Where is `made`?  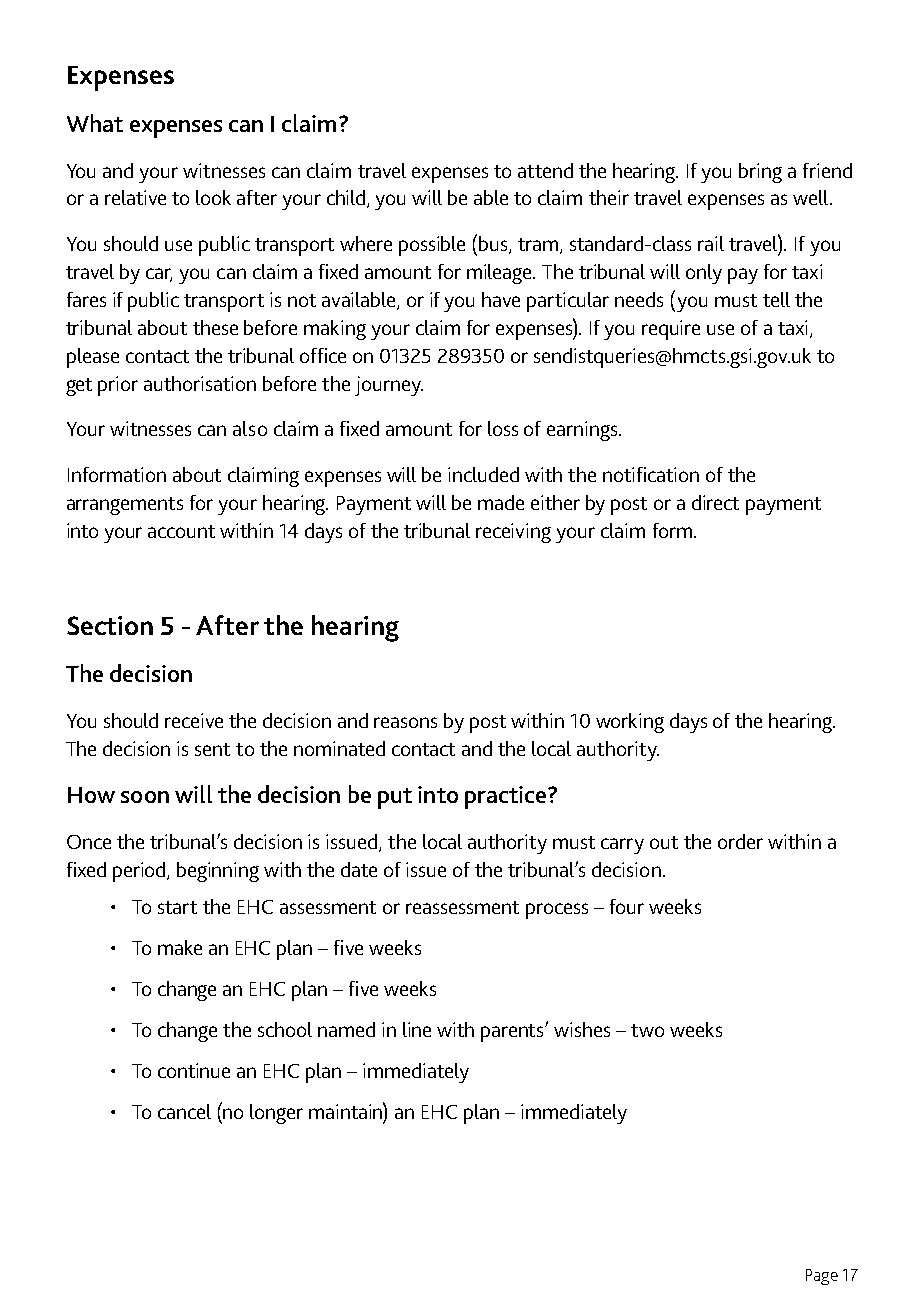
made is located at coordinates (501, 502).
